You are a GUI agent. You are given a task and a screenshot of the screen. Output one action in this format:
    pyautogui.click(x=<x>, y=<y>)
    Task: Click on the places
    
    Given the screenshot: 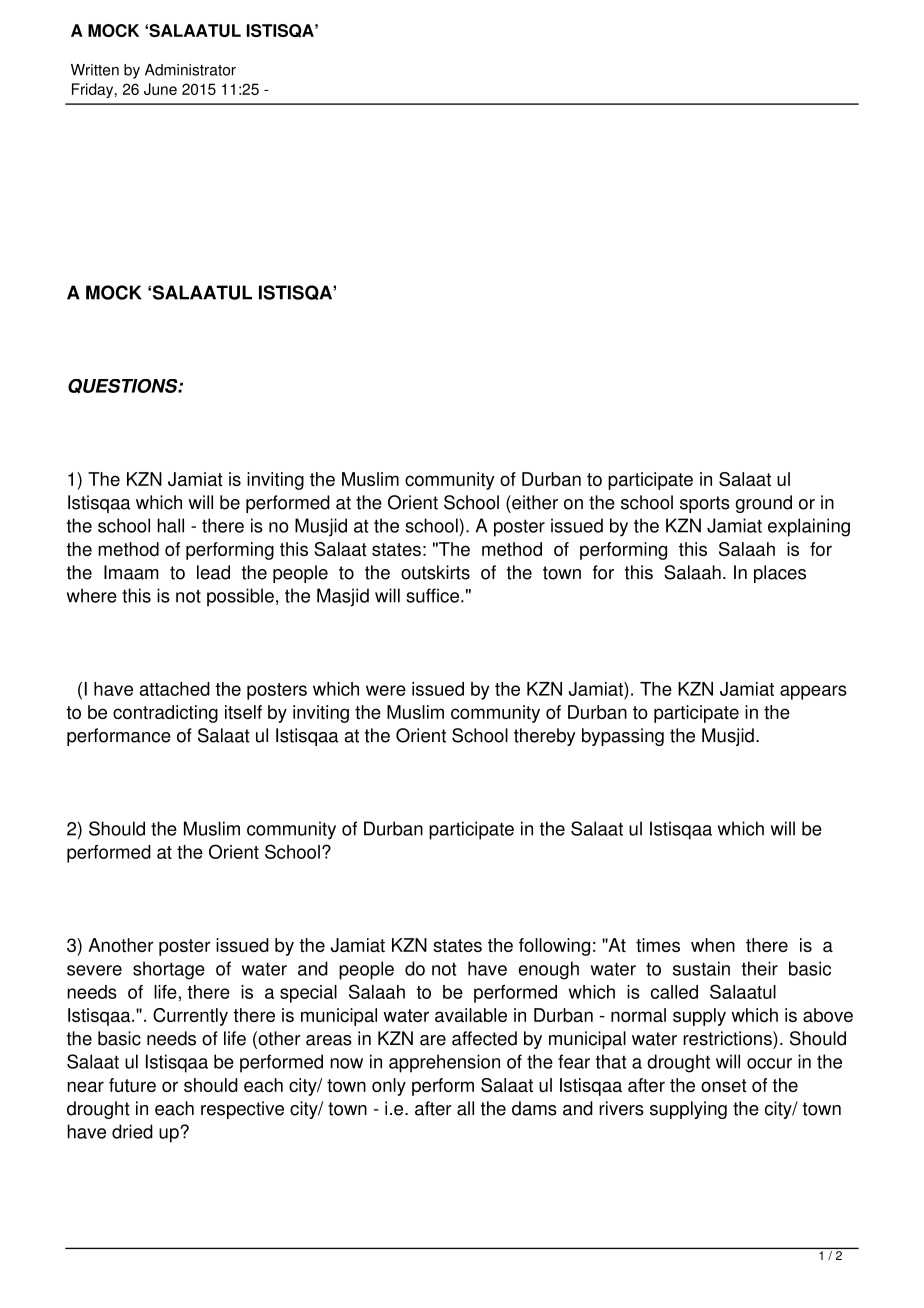 What is the action you would take?
    pyautogui.click(x=780, y=574)
